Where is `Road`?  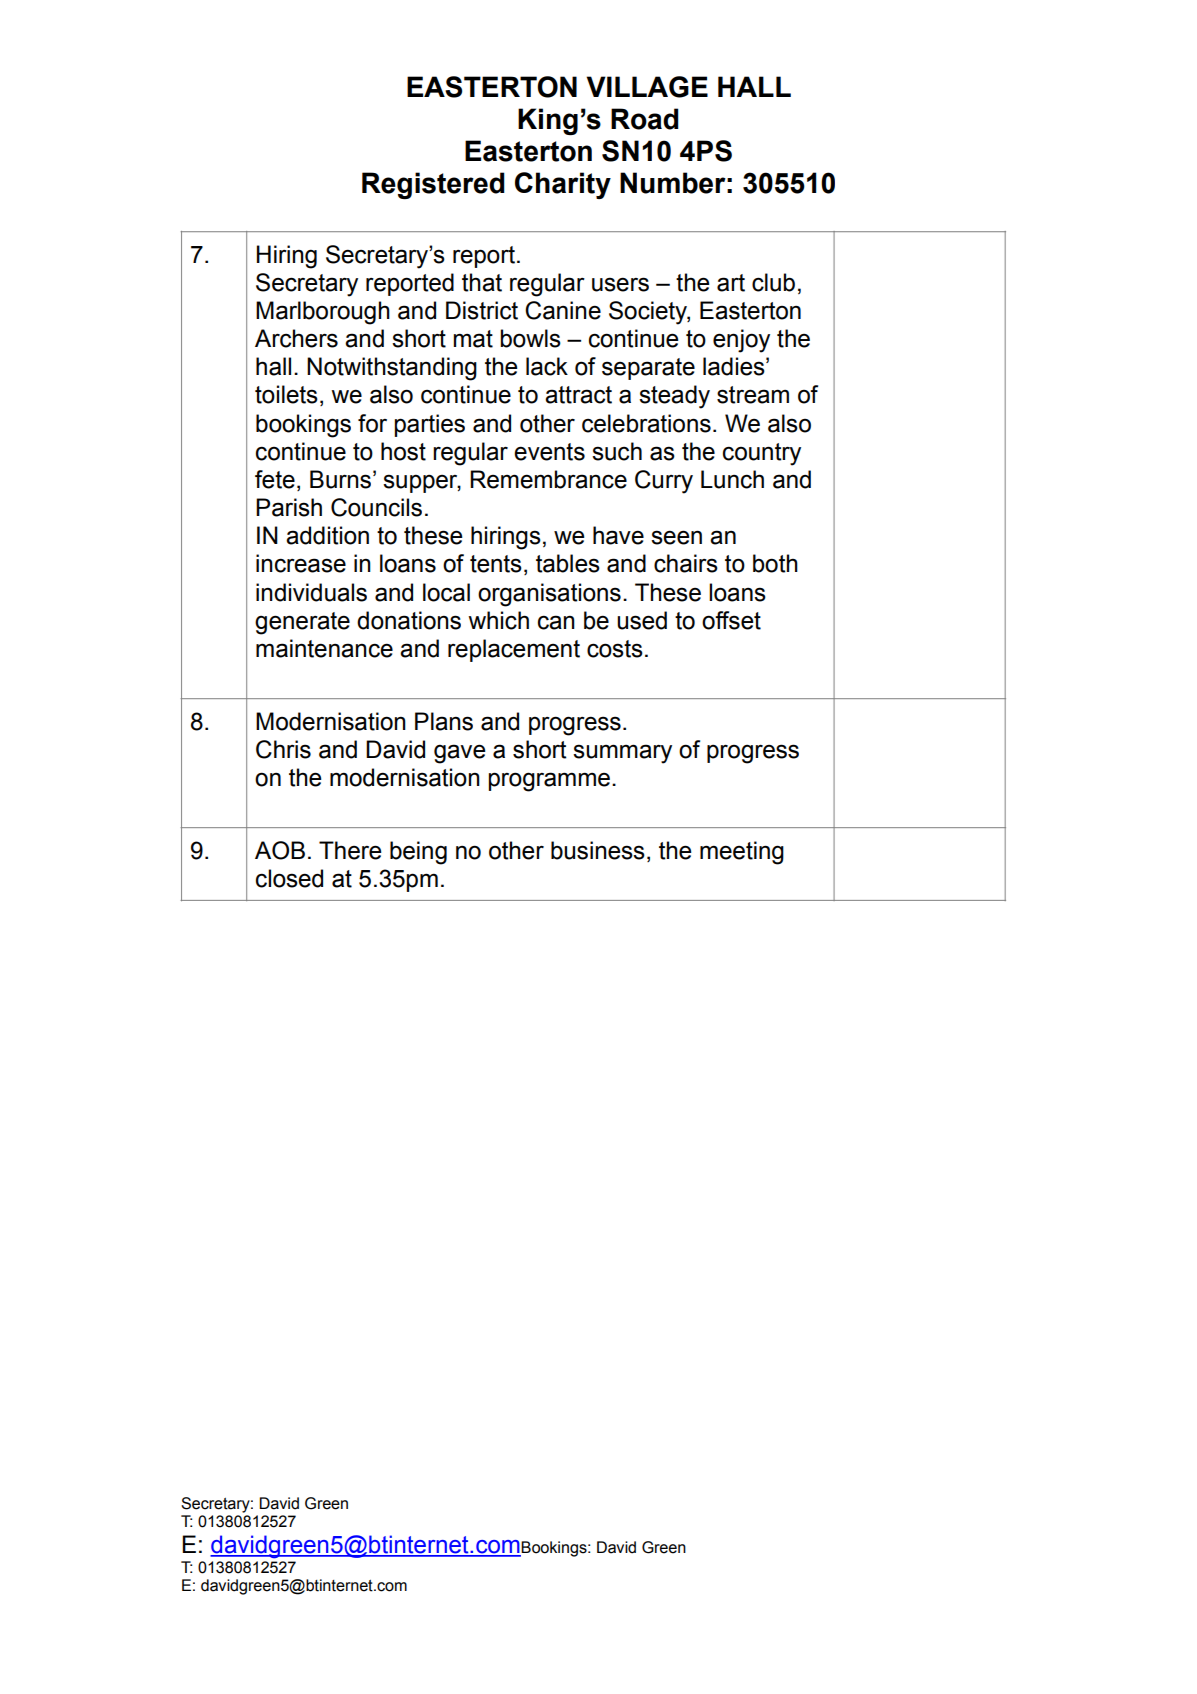
Road is located at coordinates (645, 119).
